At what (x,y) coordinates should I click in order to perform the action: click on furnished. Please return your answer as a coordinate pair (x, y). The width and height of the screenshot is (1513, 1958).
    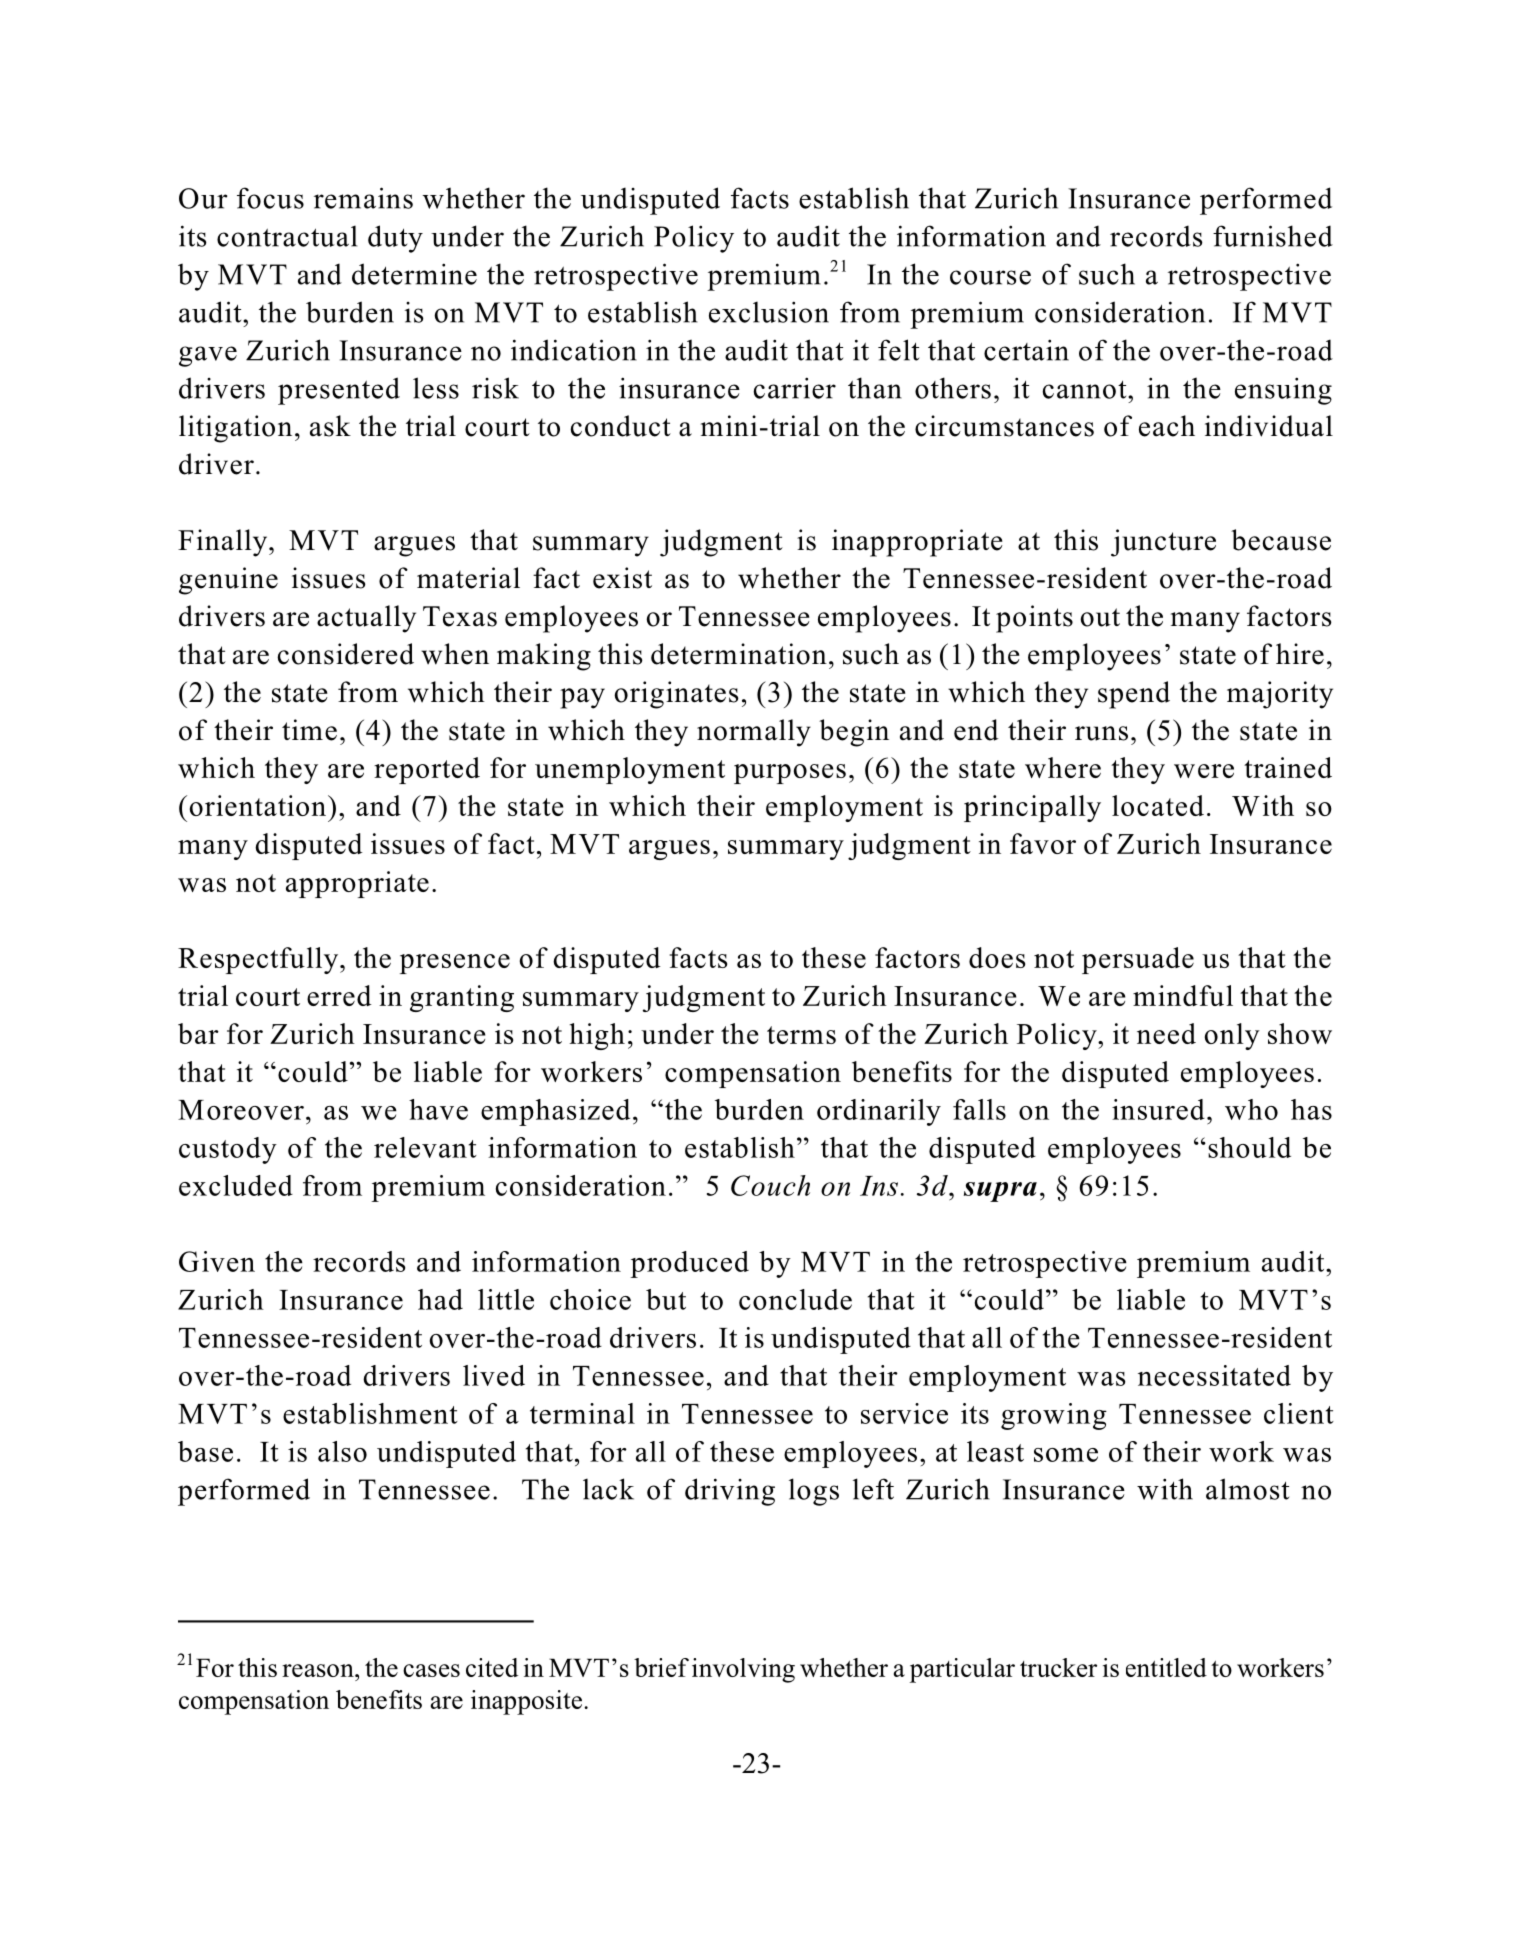
    Looking at the image, I should click on (1273, 236).
